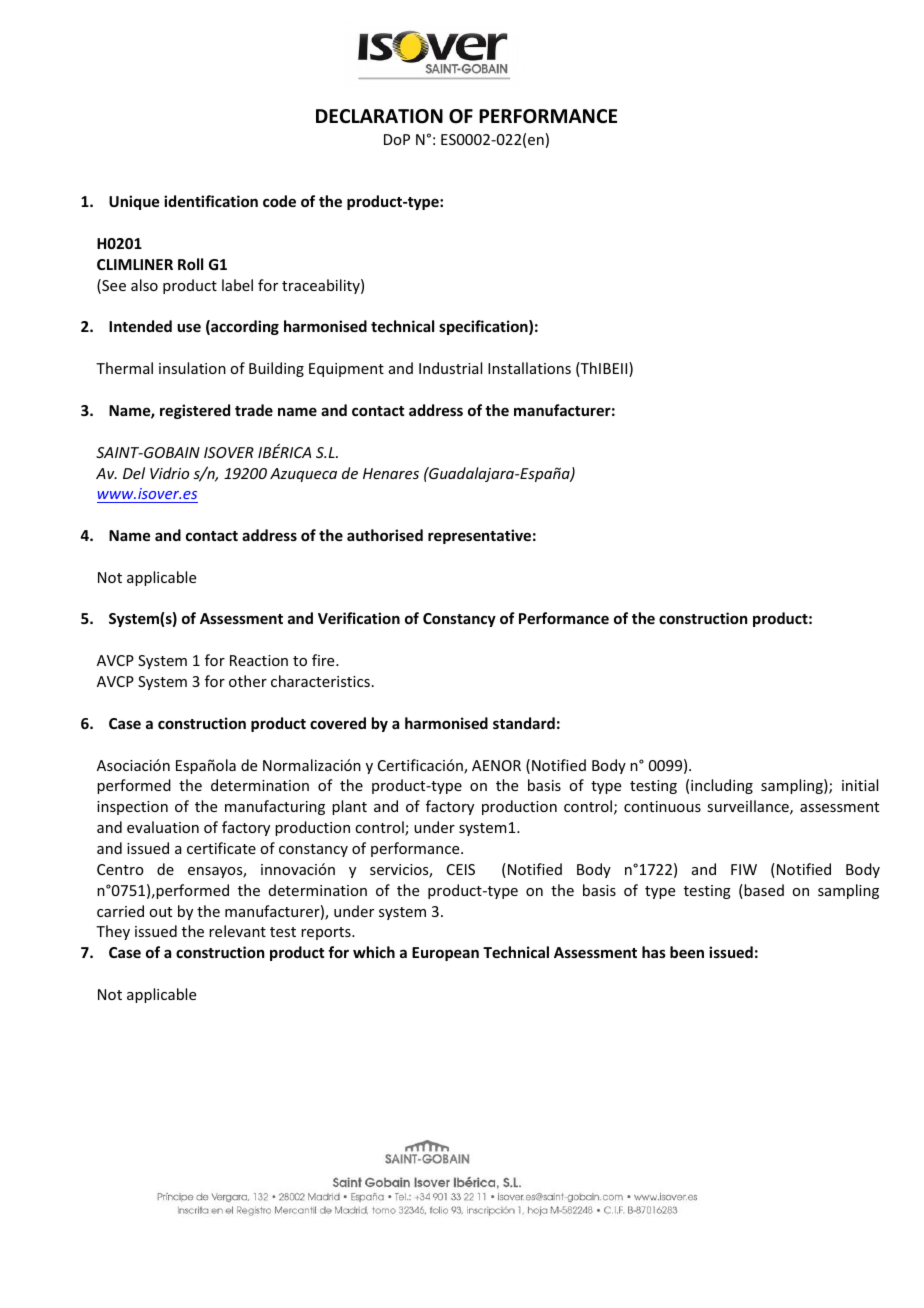 The image size is (924, 1308). What do you see at coordinates (346, 370) in the image?
I see `Equipment` at bounding box center [346, 370].
